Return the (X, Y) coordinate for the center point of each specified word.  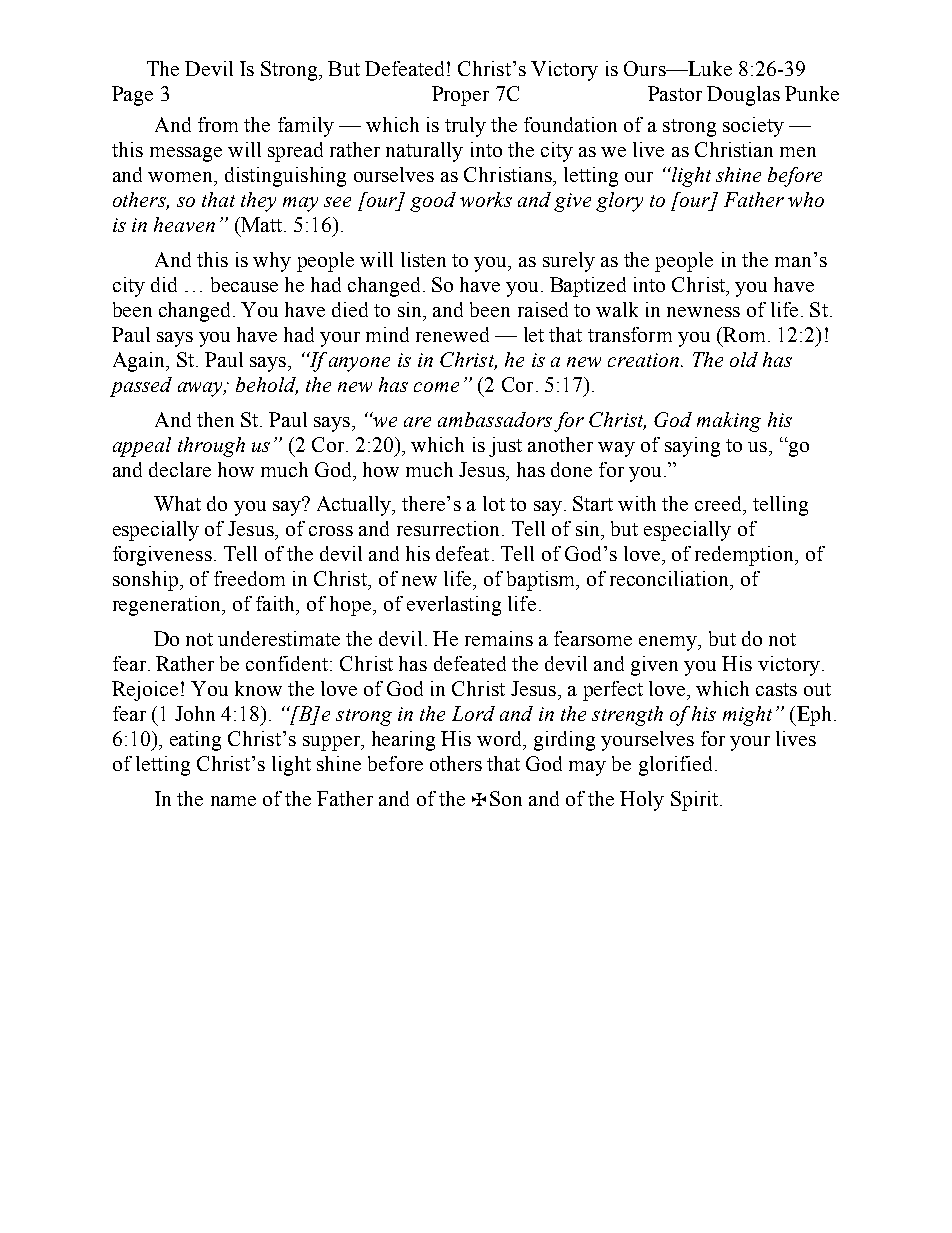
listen (423, 259)
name (233, 801)
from (218, 124)
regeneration (168, 606)
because (244, 284)
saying (692, 447)
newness (703, 312)
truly (465, 127)
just (505, 447)
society (753, 127)
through (211, 447)
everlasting (454, 606)
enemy (669, 643)
